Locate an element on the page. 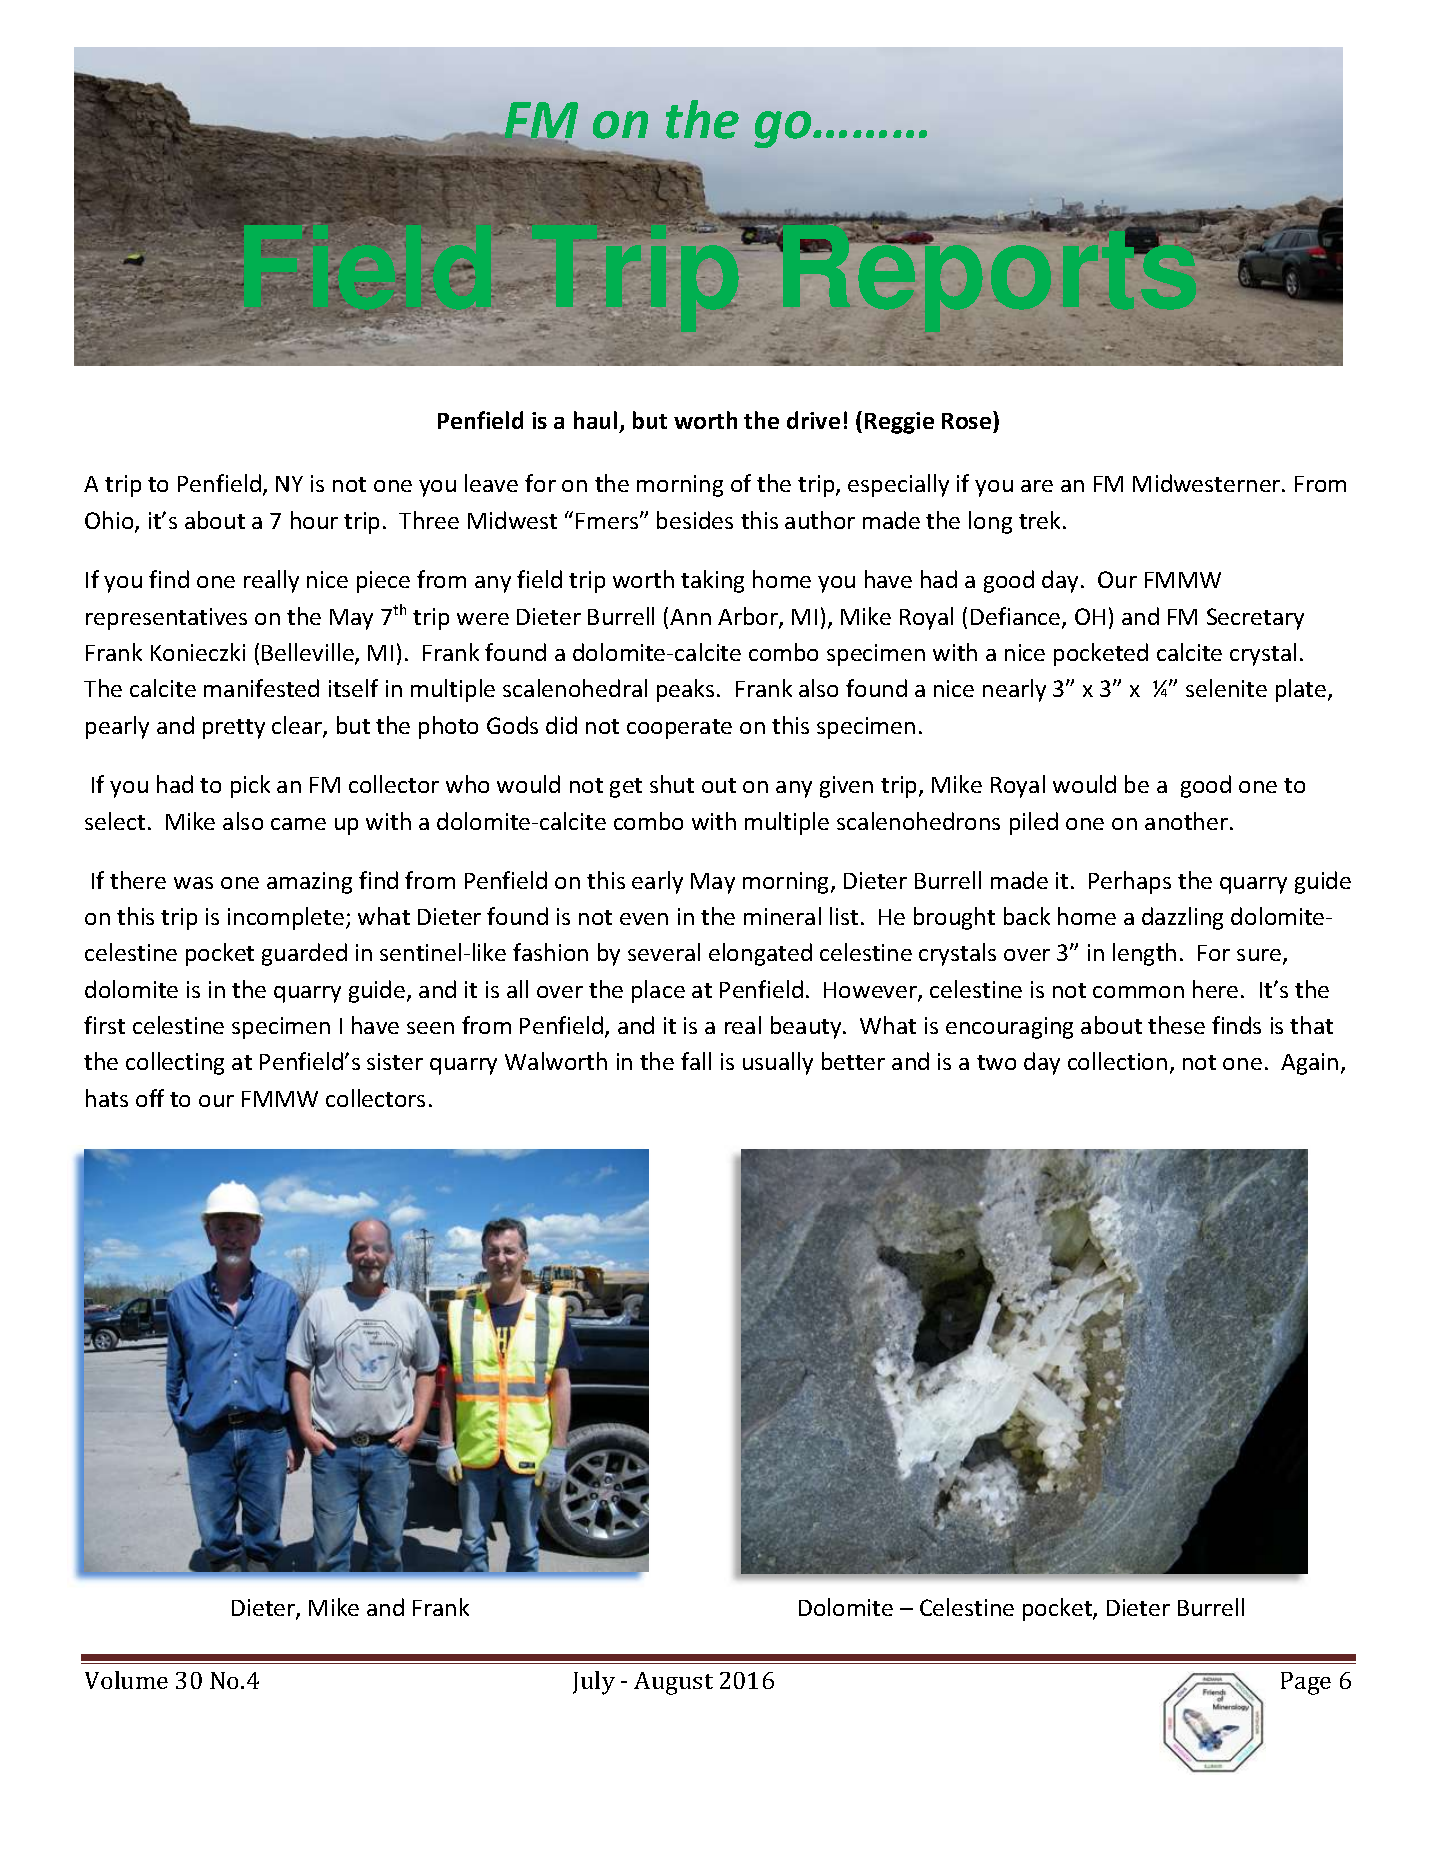 This document has width=1437, height=1859. came is located at coordinates (298, 824).
